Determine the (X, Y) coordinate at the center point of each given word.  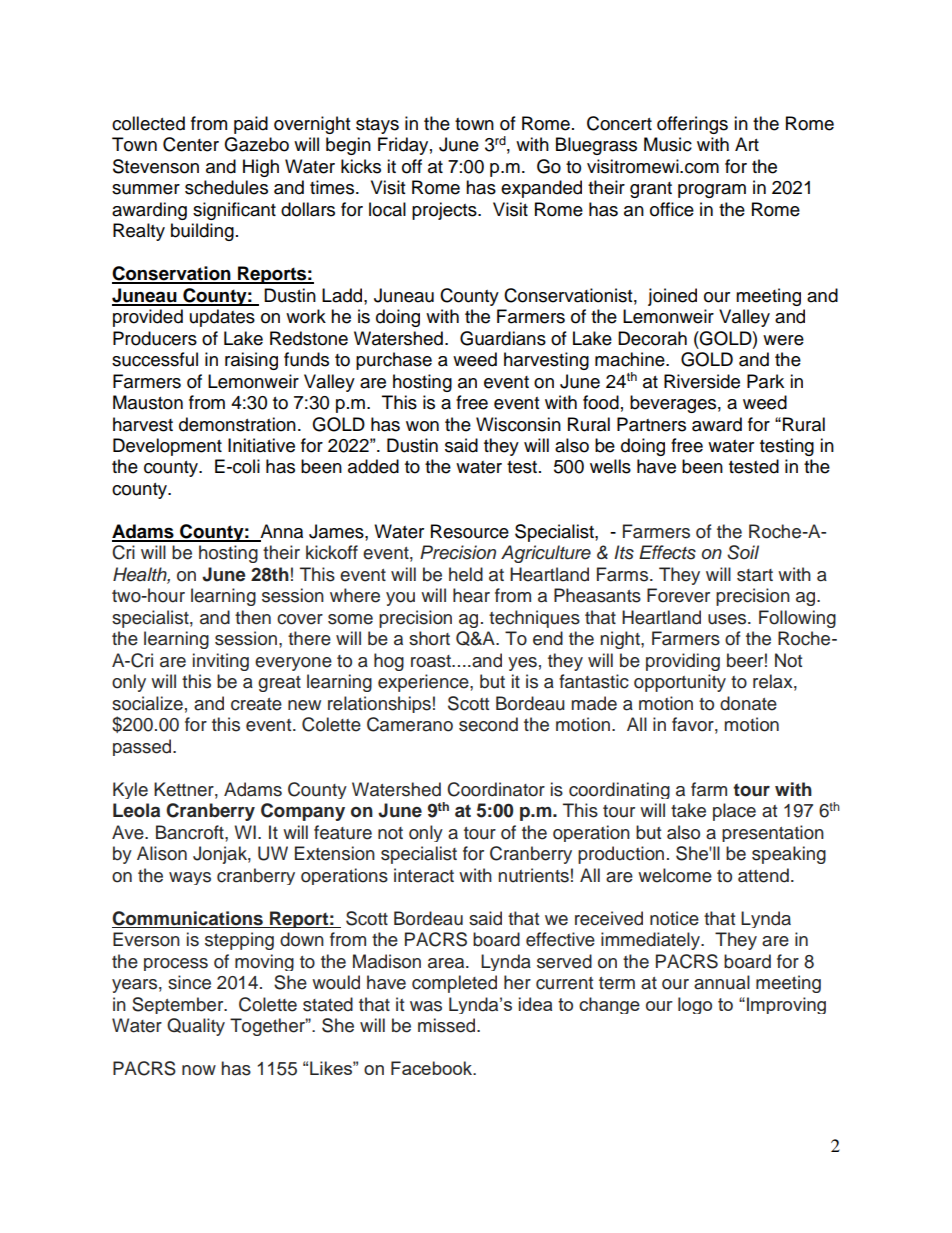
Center (191, 144)
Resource (470, 531)
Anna (280, 532)
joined (672, 297)
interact (424, 875)
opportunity (680, 683)
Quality (196, 1027)
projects (445, 211)
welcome (675, 875)
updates (222, 318)
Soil (743, 552)
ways (190, 878)
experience (424, 683)
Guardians (503, 338)
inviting (221, 662)
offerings (692, 125)
